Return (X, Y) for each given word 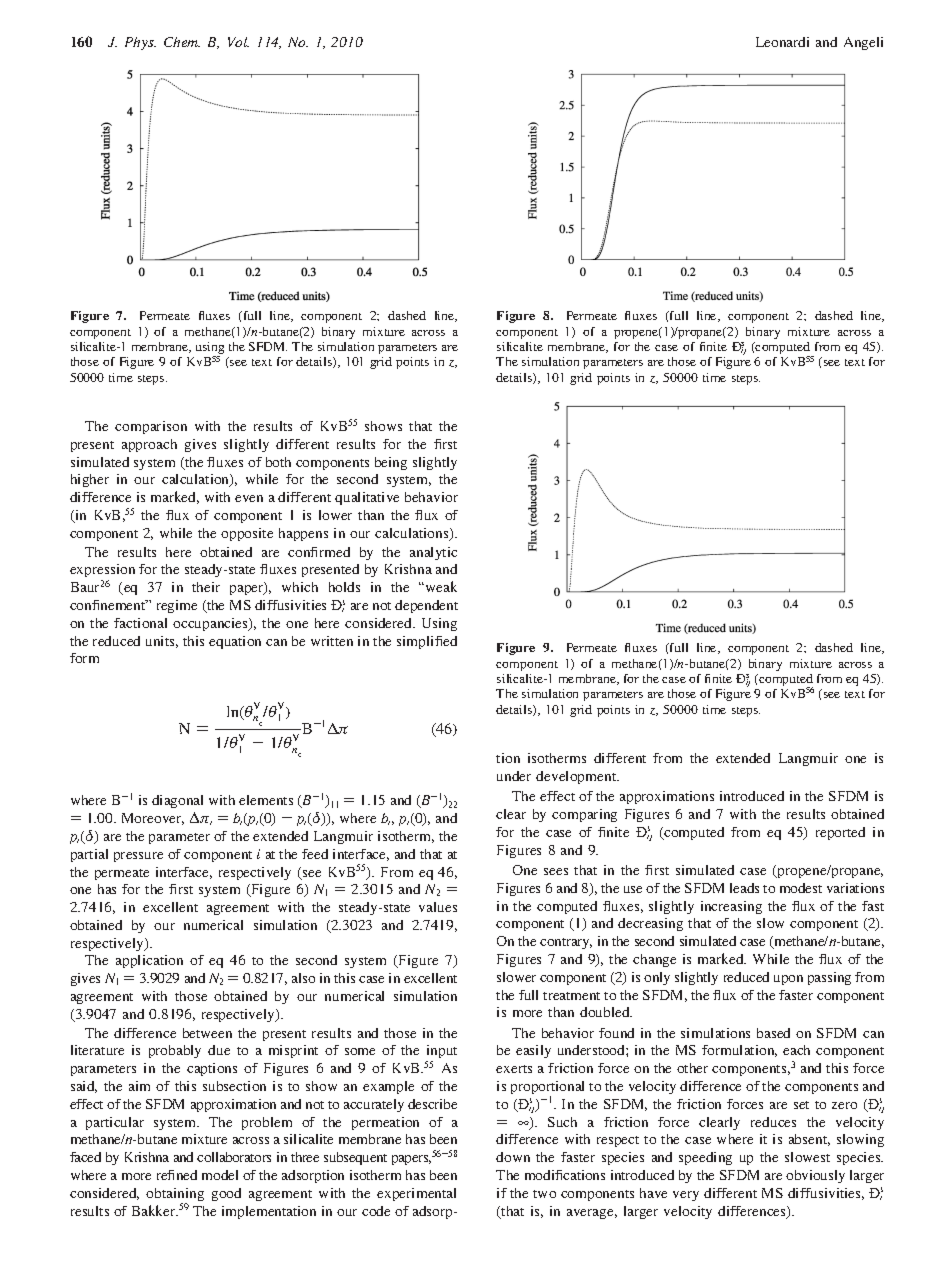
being (391, 463)
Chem (182, 42)
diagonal (177, 801)
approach (149, 445)
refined (177, 1175)
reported (840, 833)
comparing (584, 815)
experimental (416, 1194)
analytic (433, 553)
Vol (238, 42)
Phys (140, 43)
